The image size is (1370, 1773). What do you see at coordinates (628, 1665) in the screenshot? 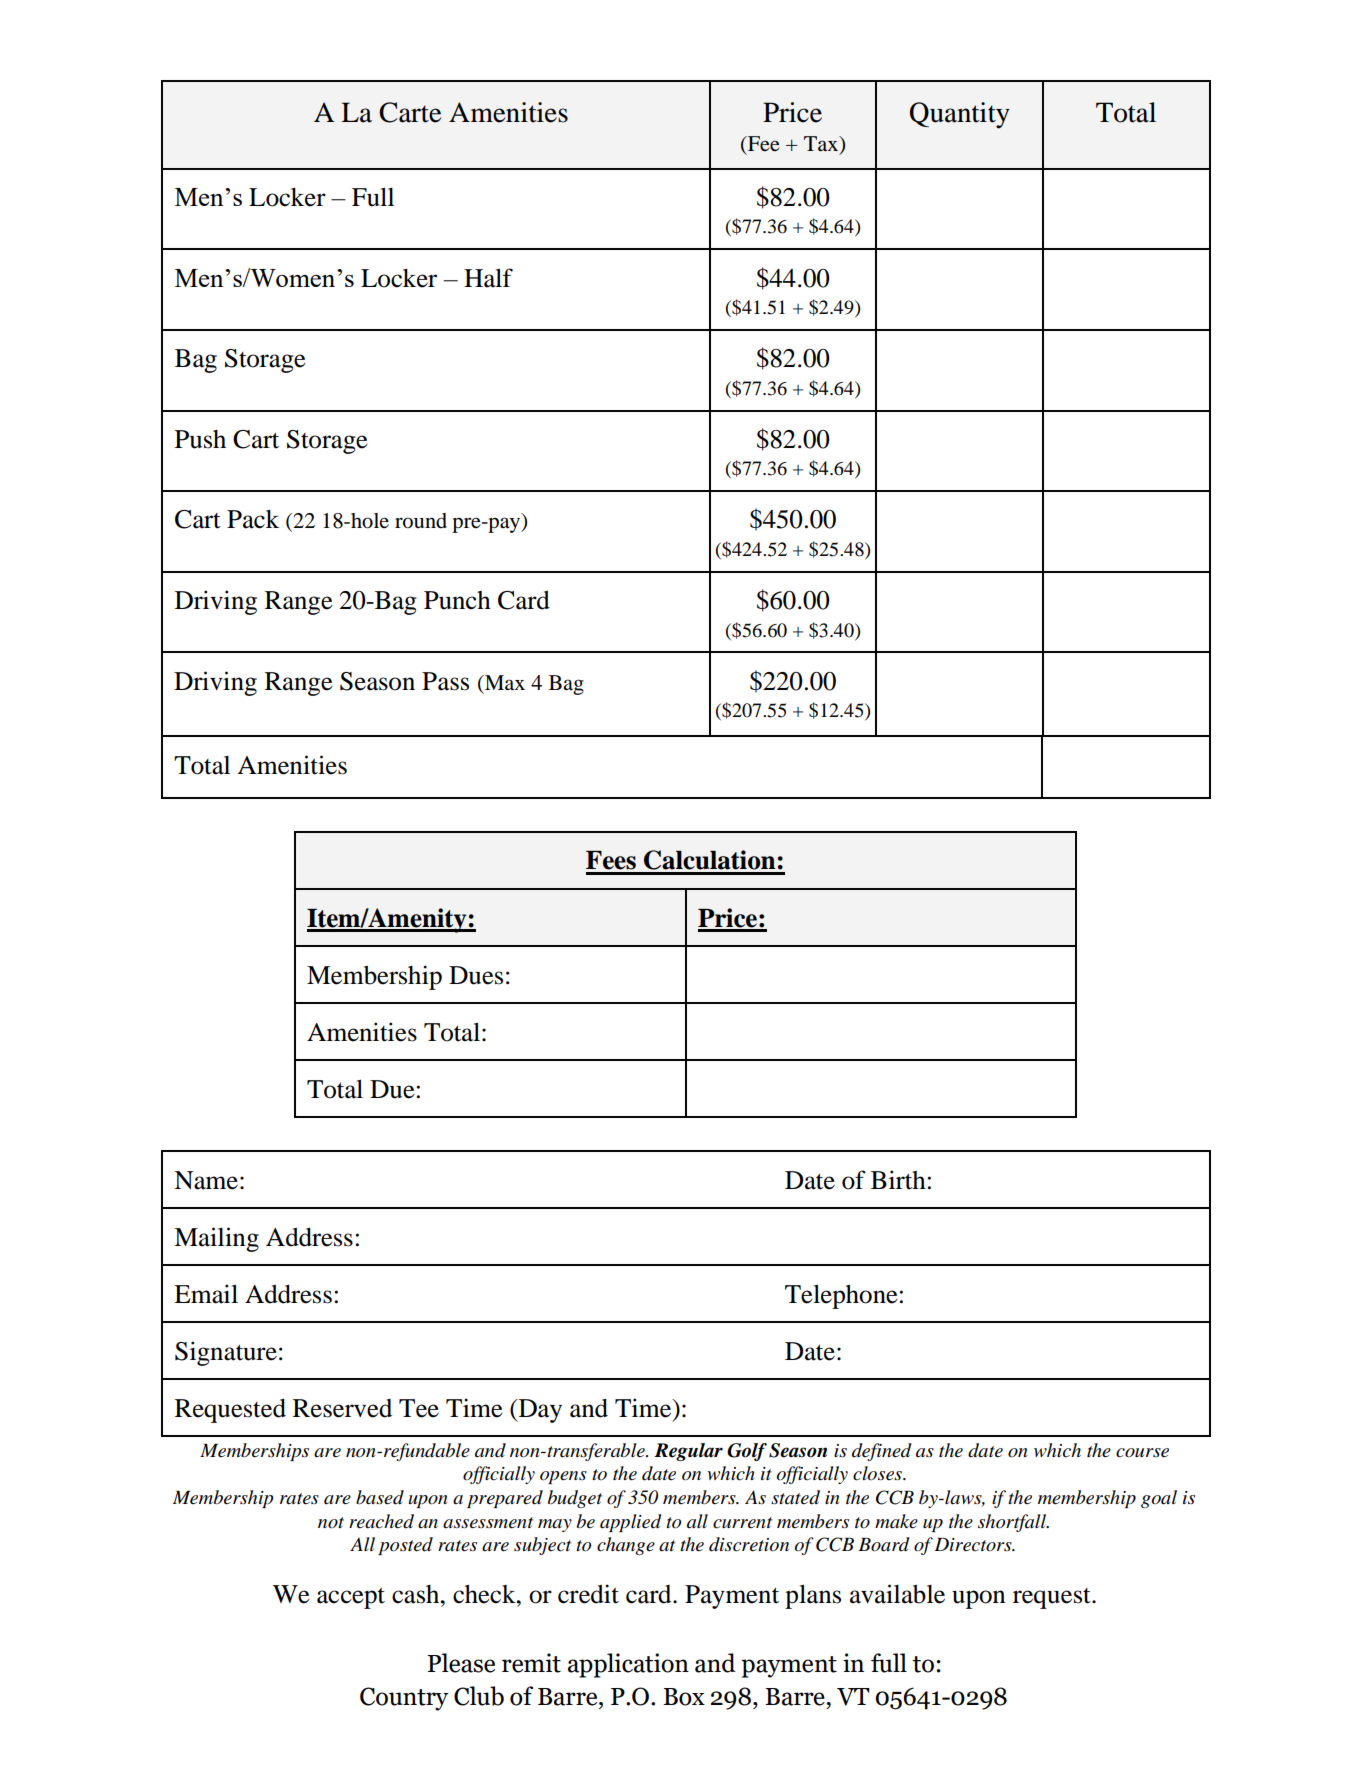
I see `application` at bounding box center [628, 1665].
